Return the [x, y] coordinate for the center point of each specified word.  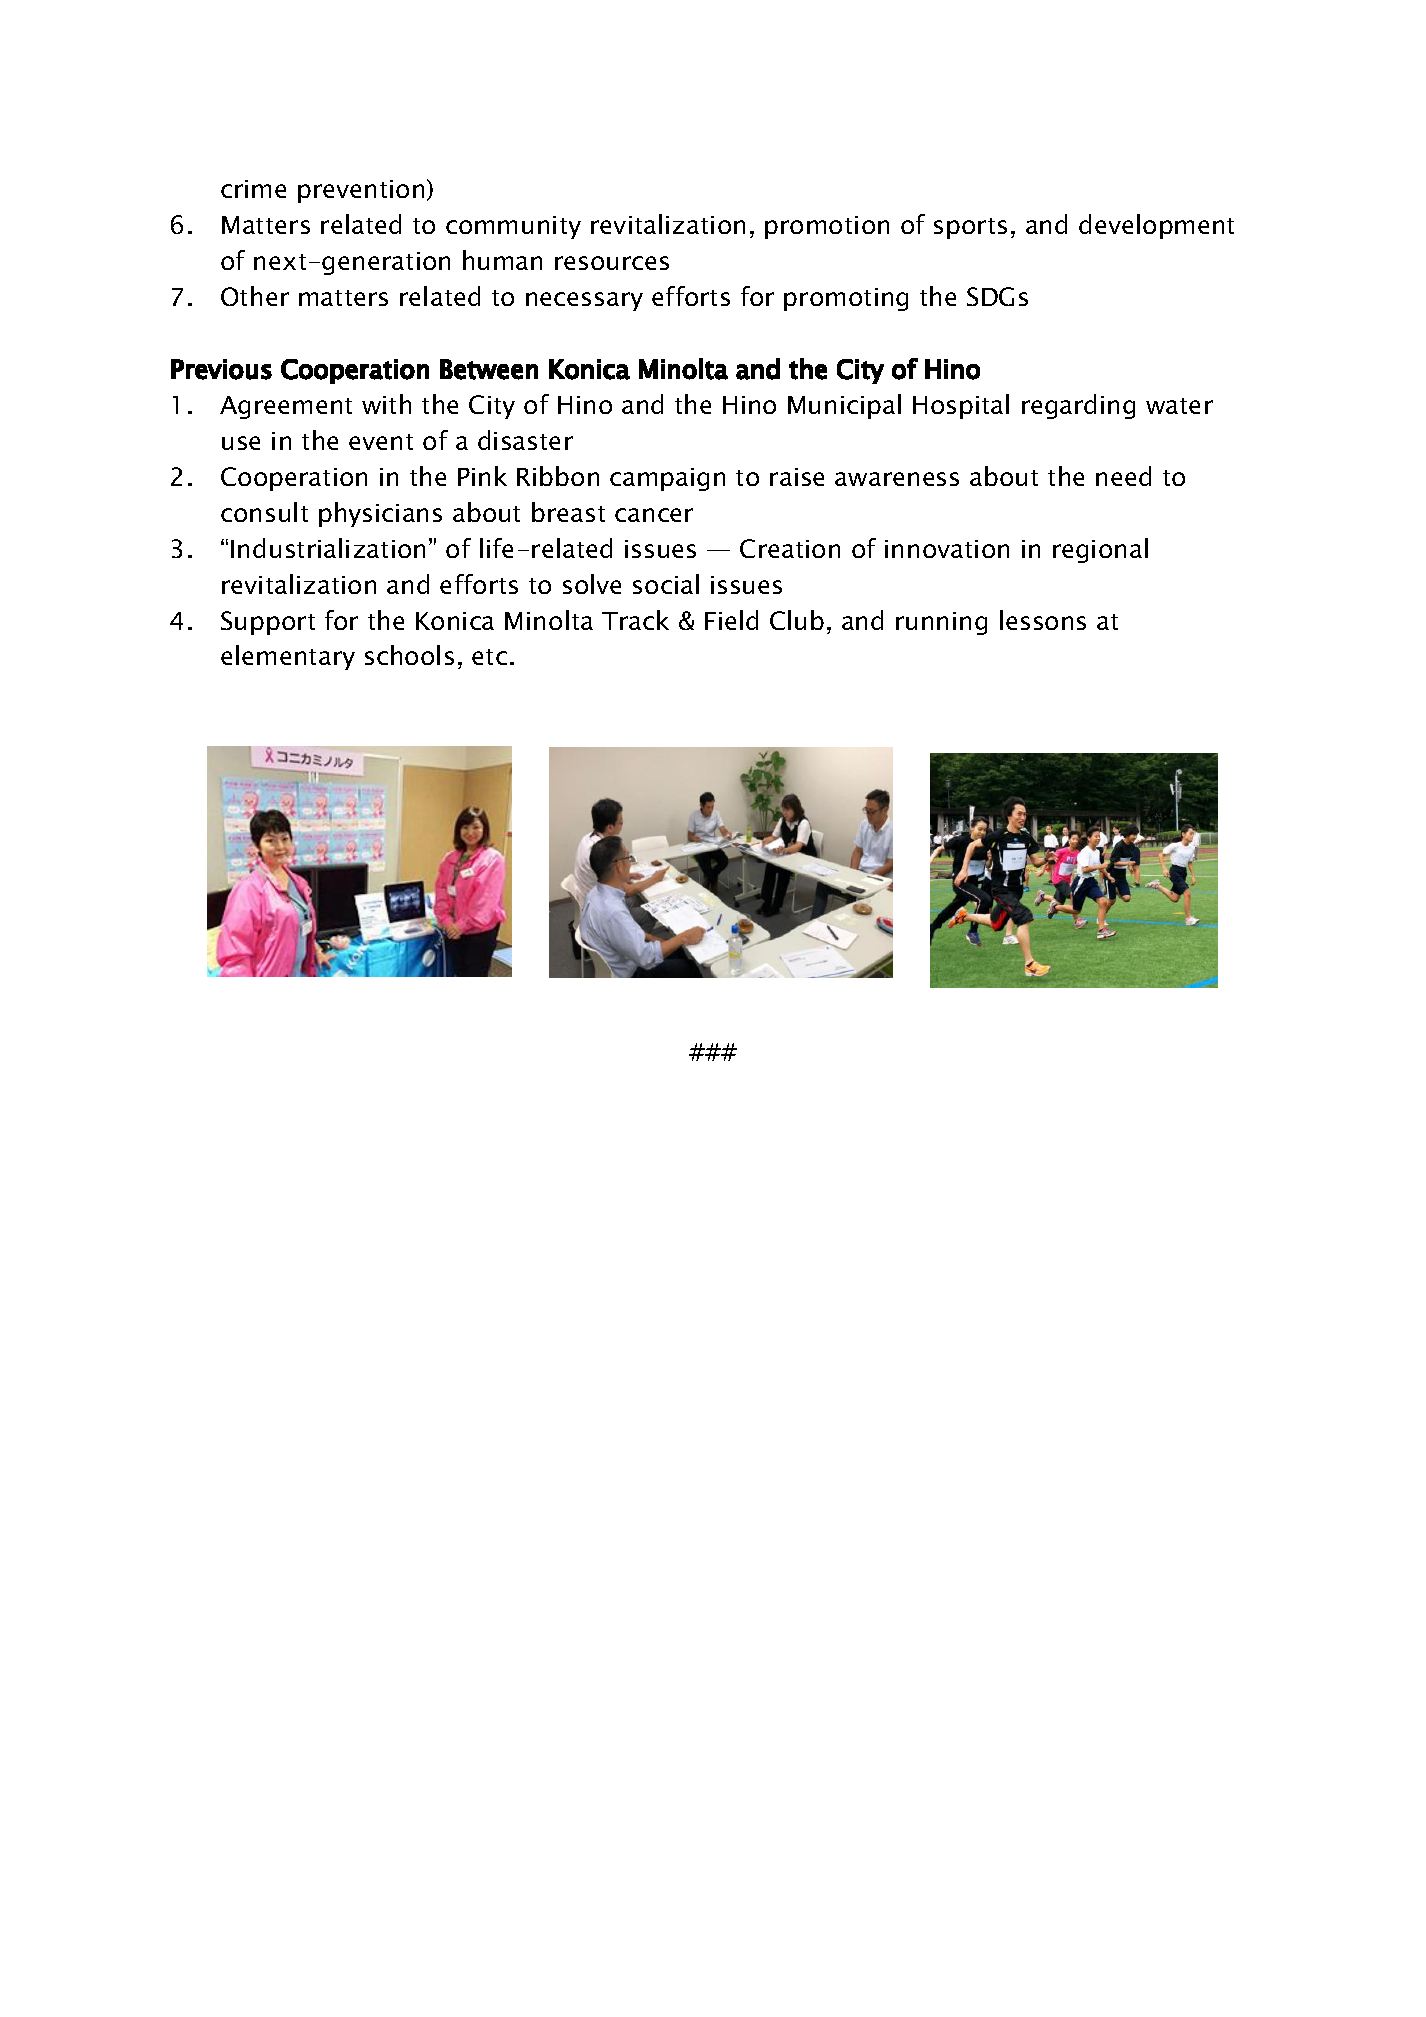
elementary [288, 657]
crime [253, 189]
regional [1100, 550]
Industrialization [328, 548]
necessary [584, 301]
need [1123, 476]
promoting [846, 299]
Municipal [844, 406]
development [1156, 226]
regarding [1078, 406]
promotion [827, 227]
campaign [667, 479]
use [241, 443]
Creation [790, 548]
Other [255, 296]
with [386, 404]
